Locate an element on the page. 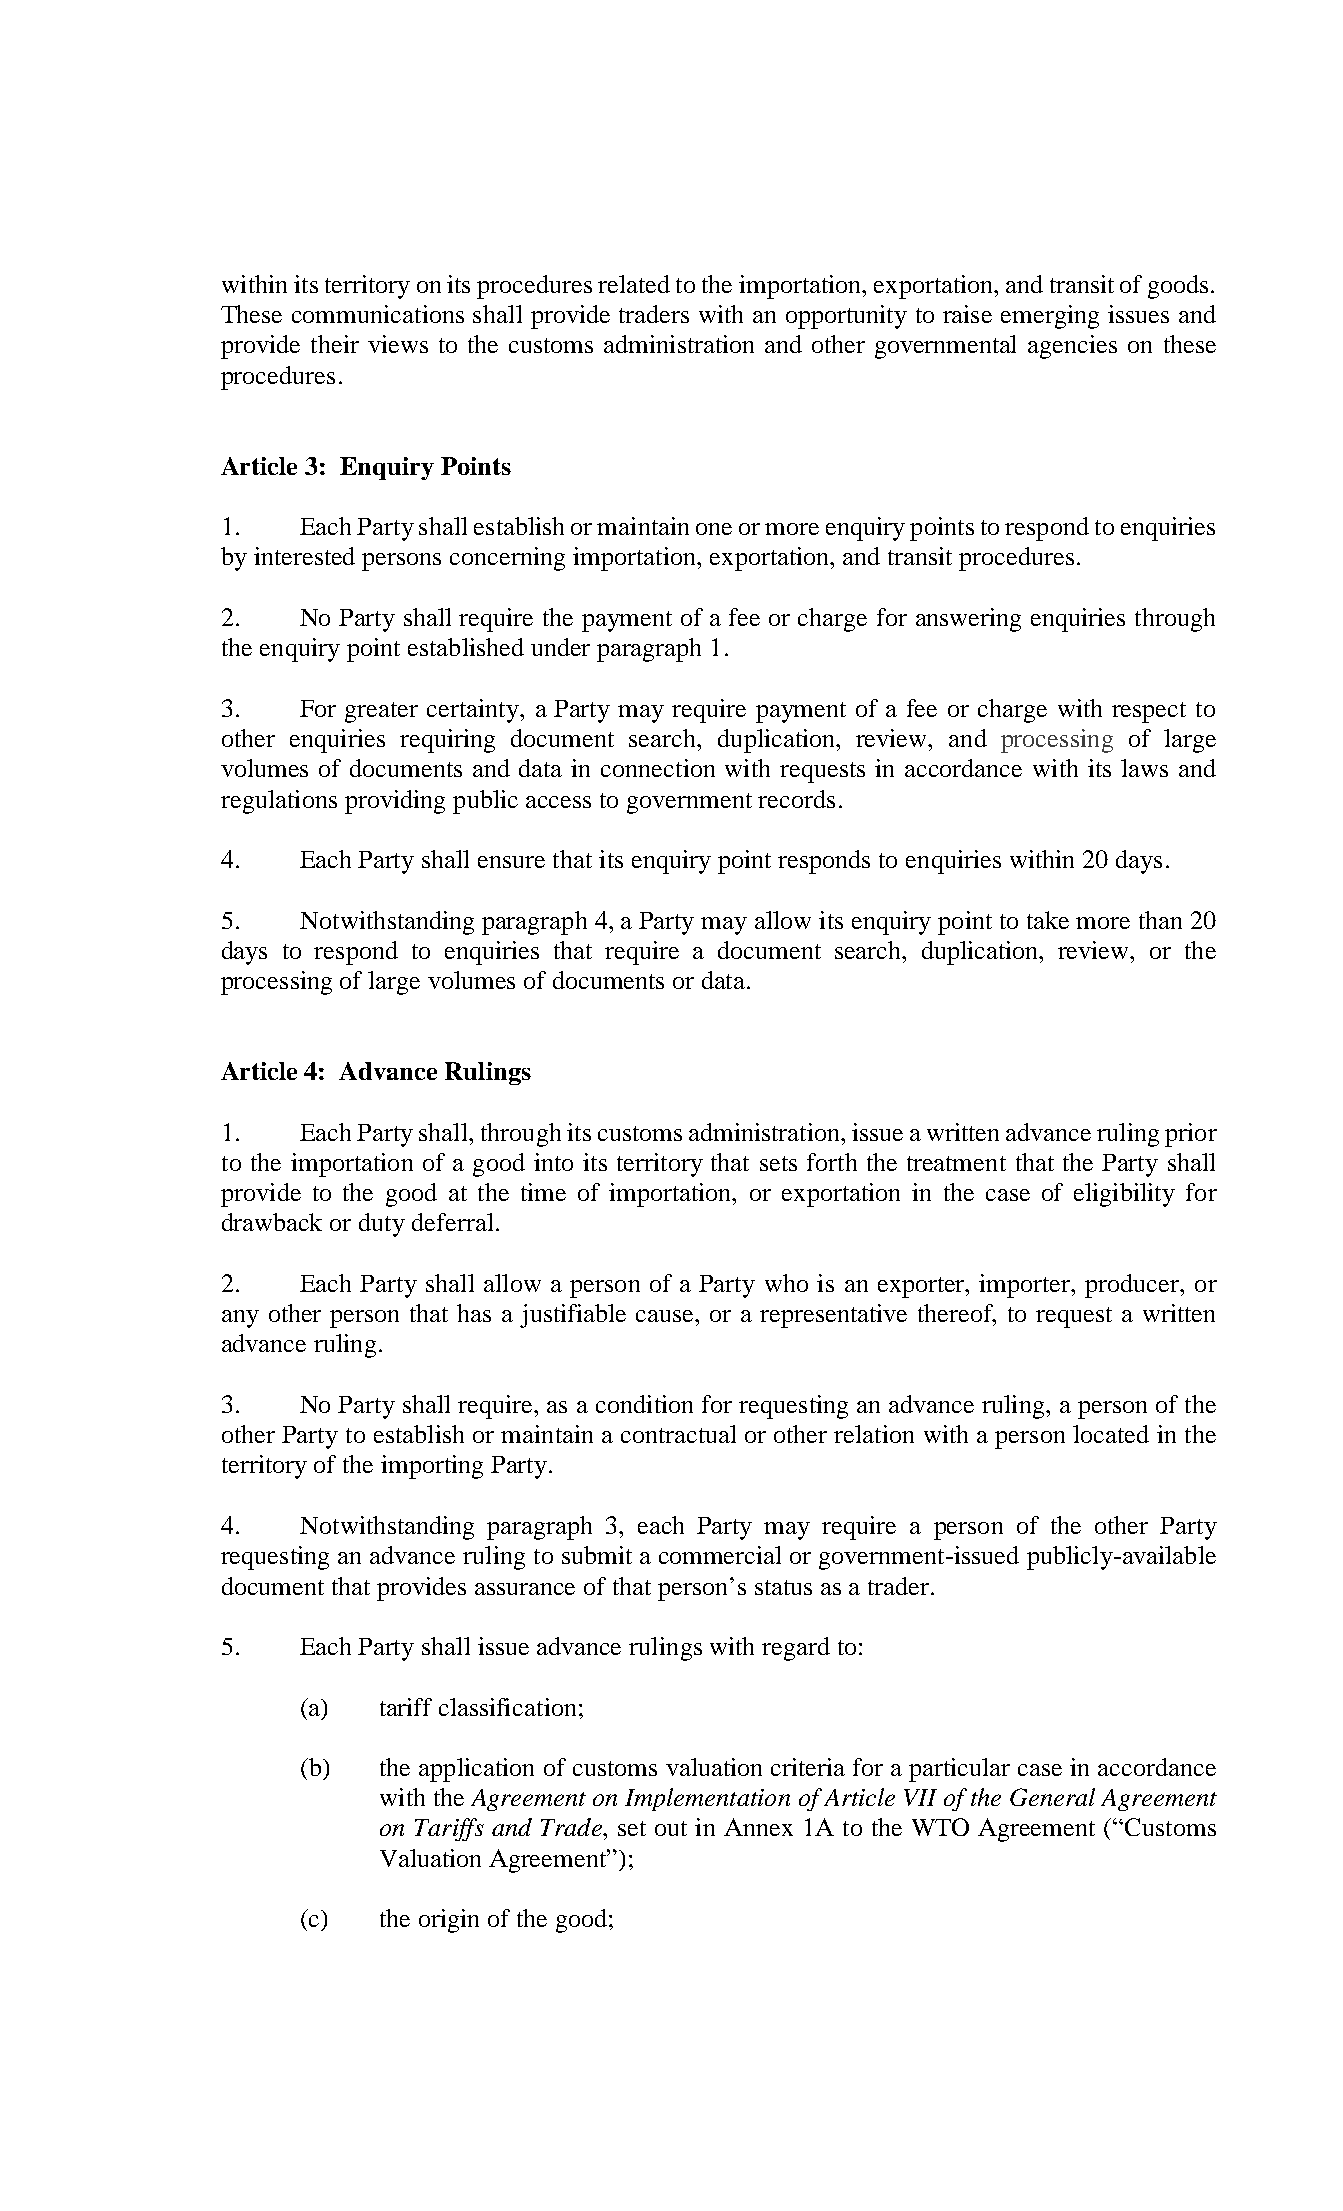 The image size is (1343, 2211). connection is located at coordinates (658, 768).
